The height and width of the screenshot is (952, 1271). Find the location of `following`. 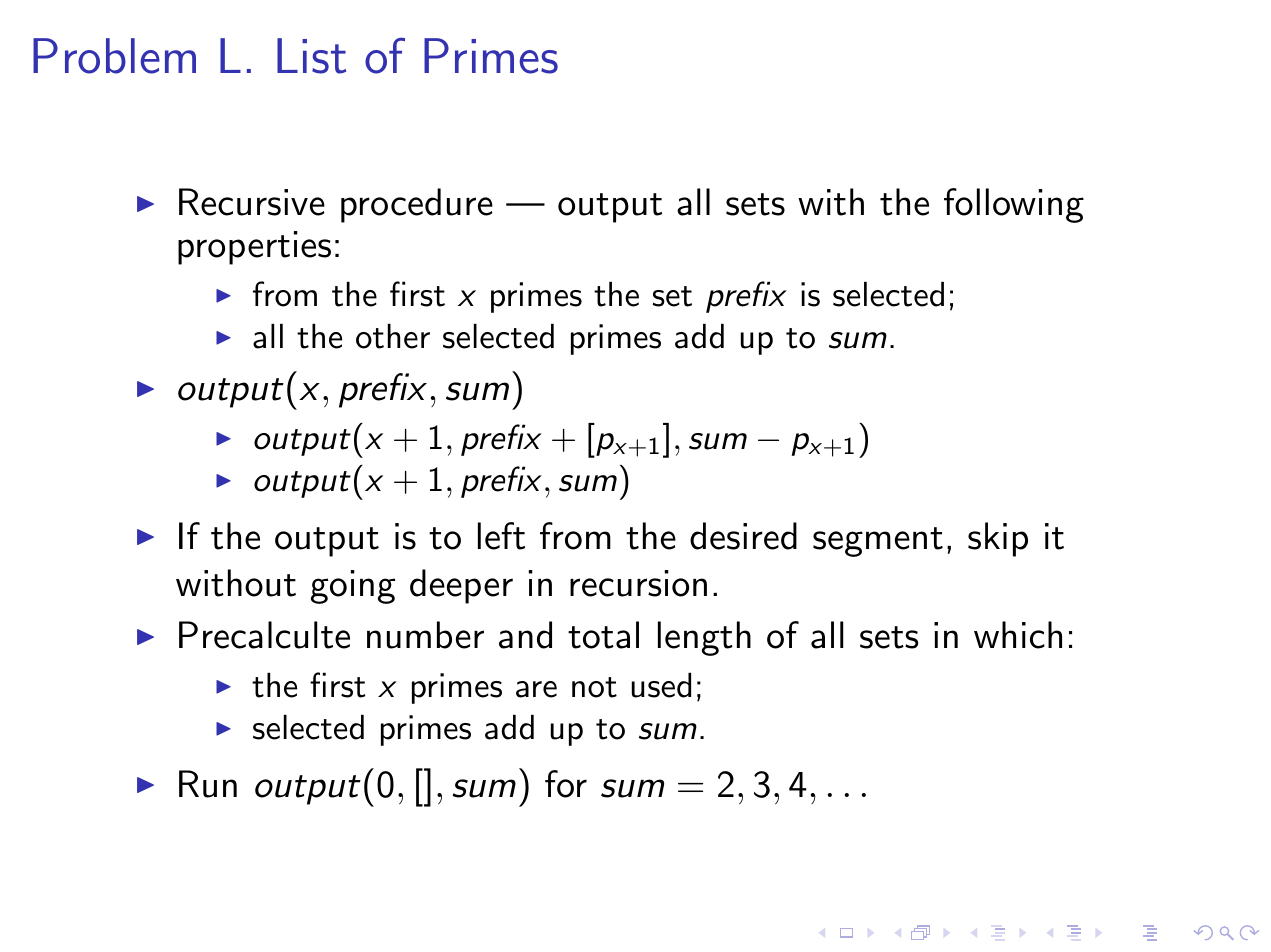

following is located at coordinates (1014, 205).
